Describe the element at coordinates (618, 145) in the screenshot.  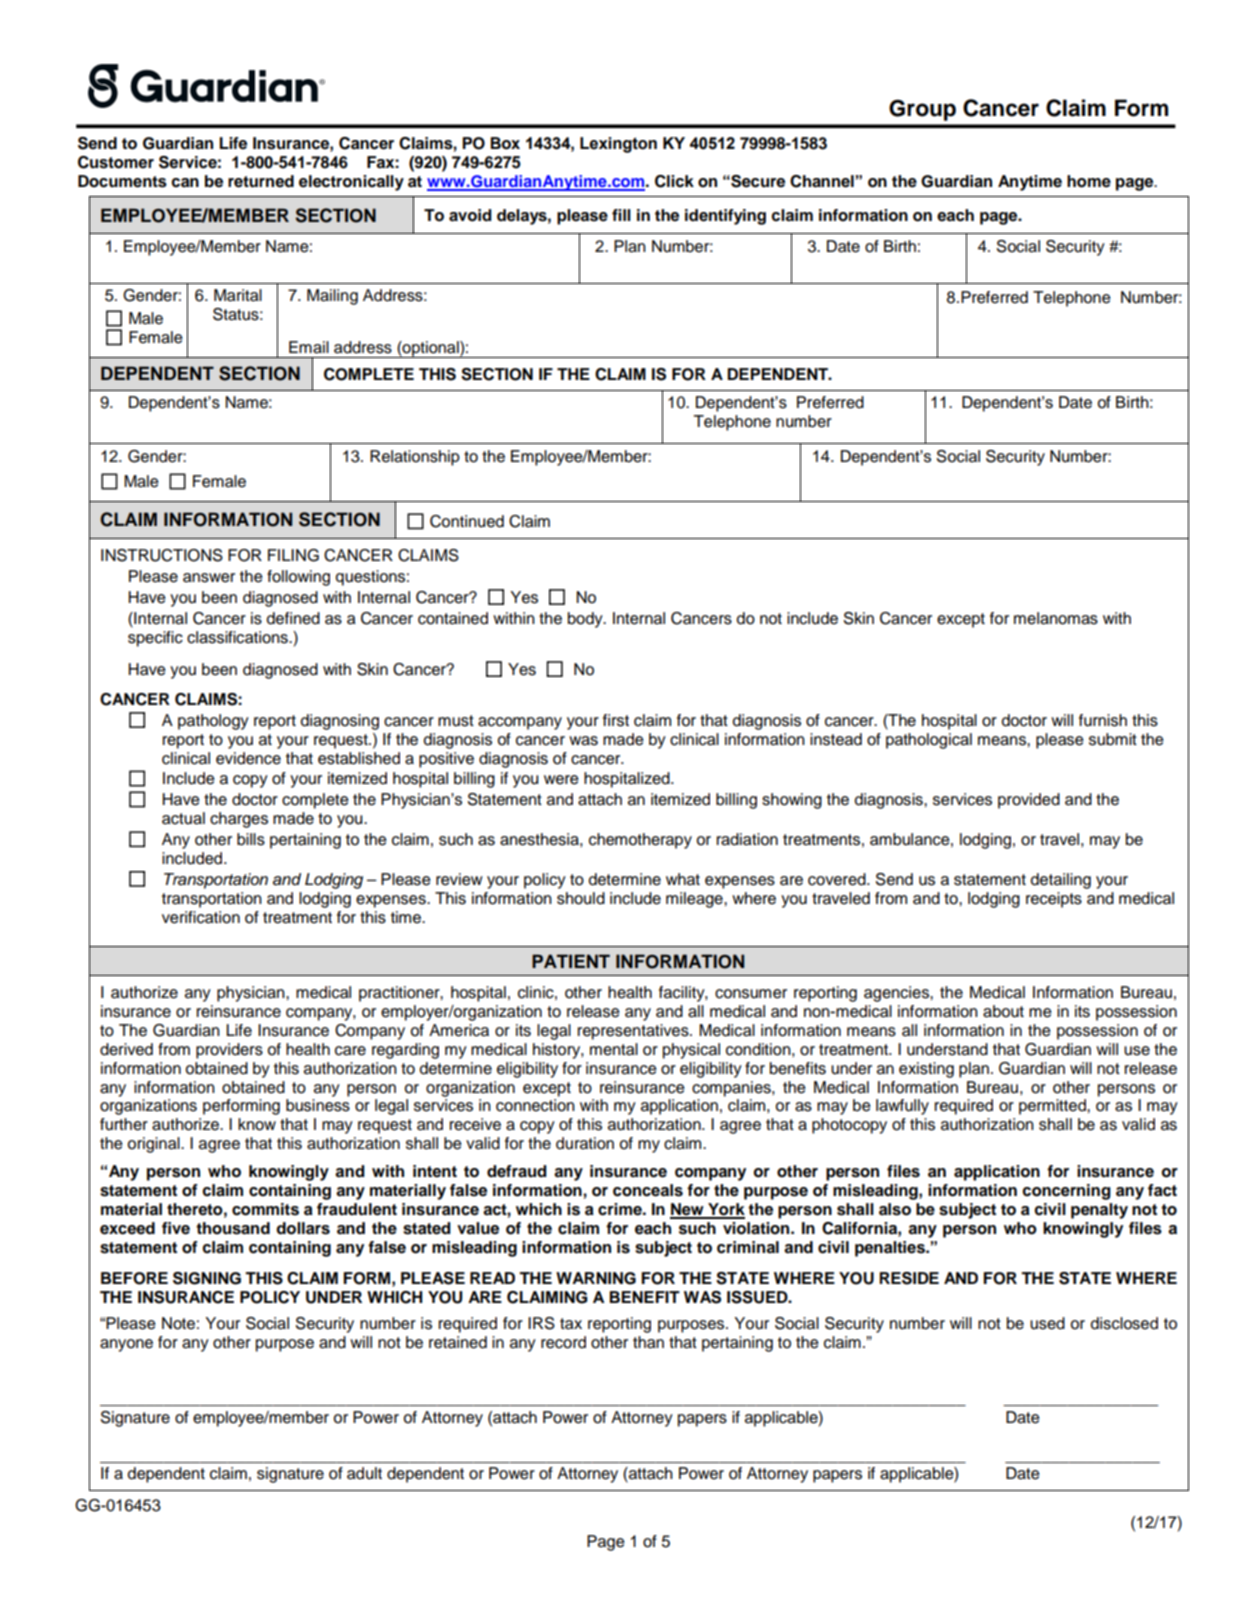
I see `Lexington` at that location.
